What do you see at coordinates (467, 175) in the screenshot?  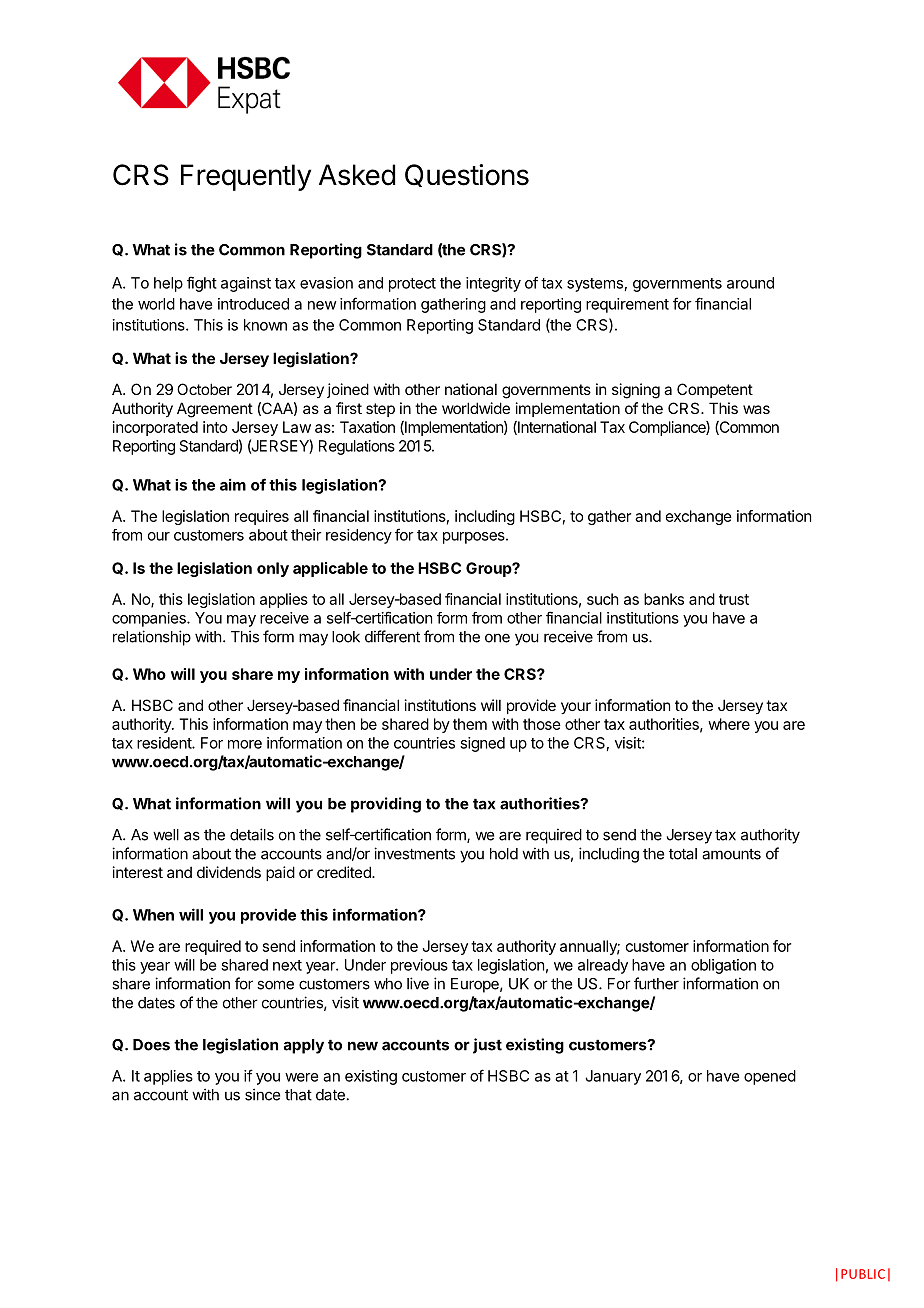 I see `Questions` at bounding box center [467, 175].
